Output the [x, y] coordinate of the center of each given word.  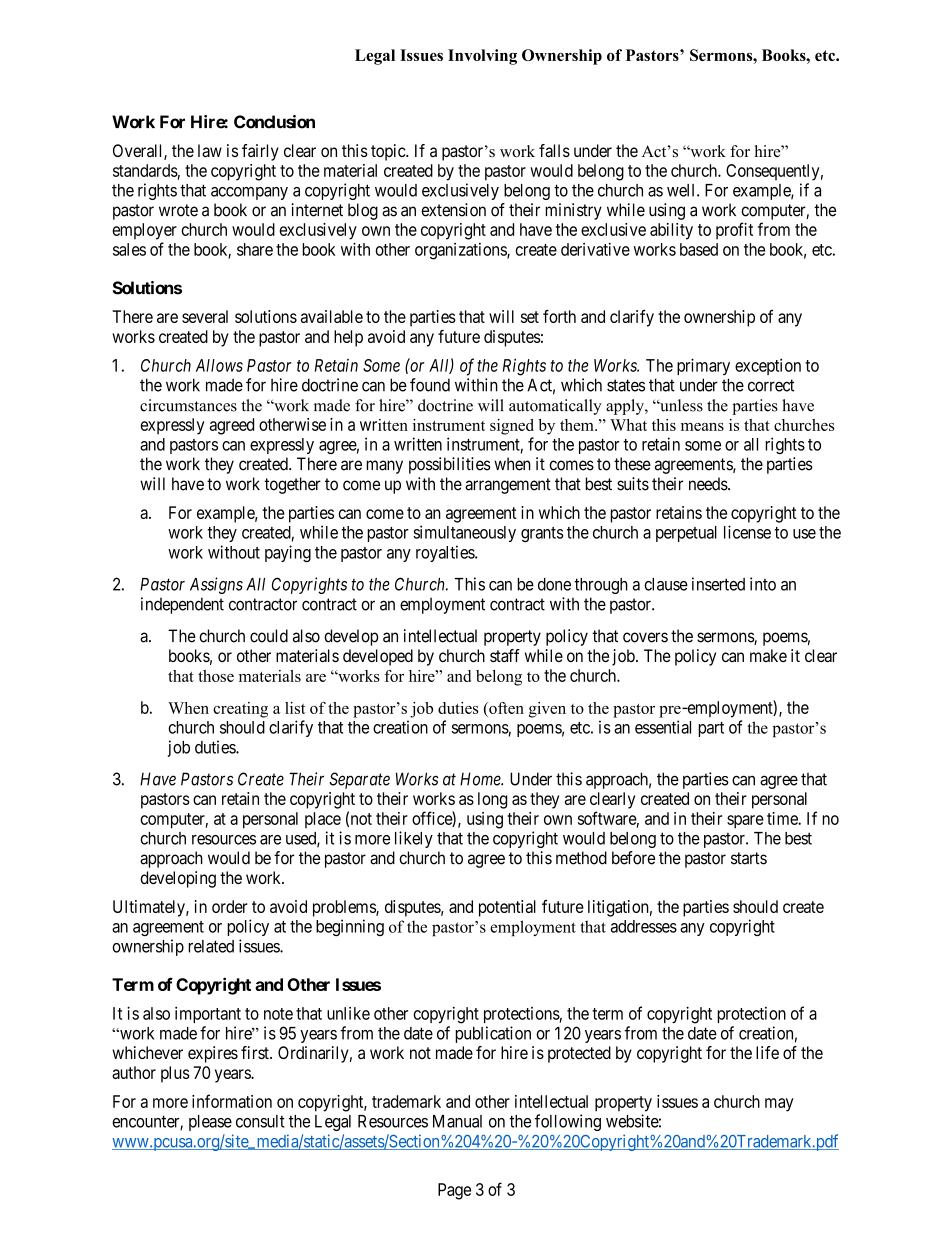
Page [454, 1191]
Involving [482, 57]
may [779, 1105]
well [682, 190]
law [210, 150]
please [210, 1123]
